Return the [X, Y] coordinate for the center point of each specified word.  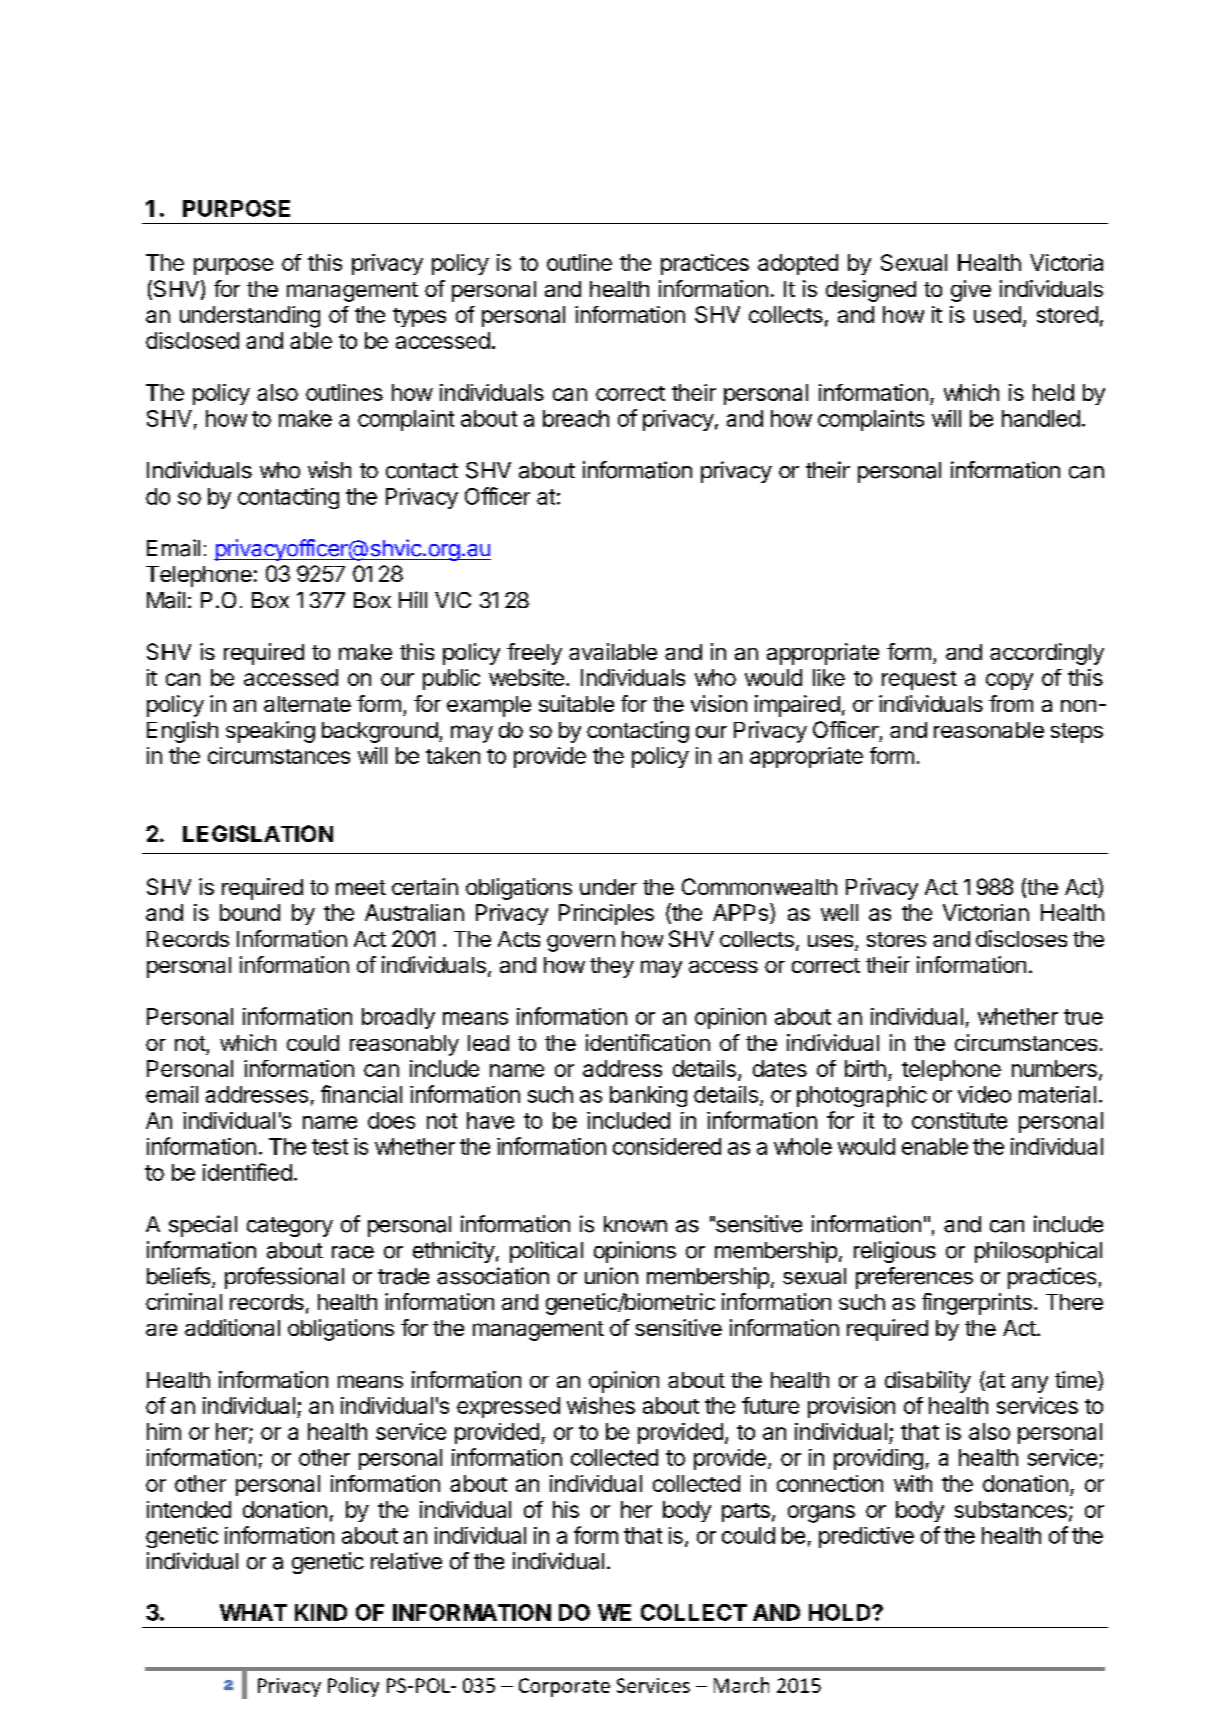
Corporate [564, 1687]
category [290, 1227]
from [1011, 703]
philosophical [1038, 1252]
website [526, 677]
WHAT [253, 1612]
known [635, 1224]
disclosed [192, 340]
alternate [307, 704]
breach [576, 418]
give [971, 291]
